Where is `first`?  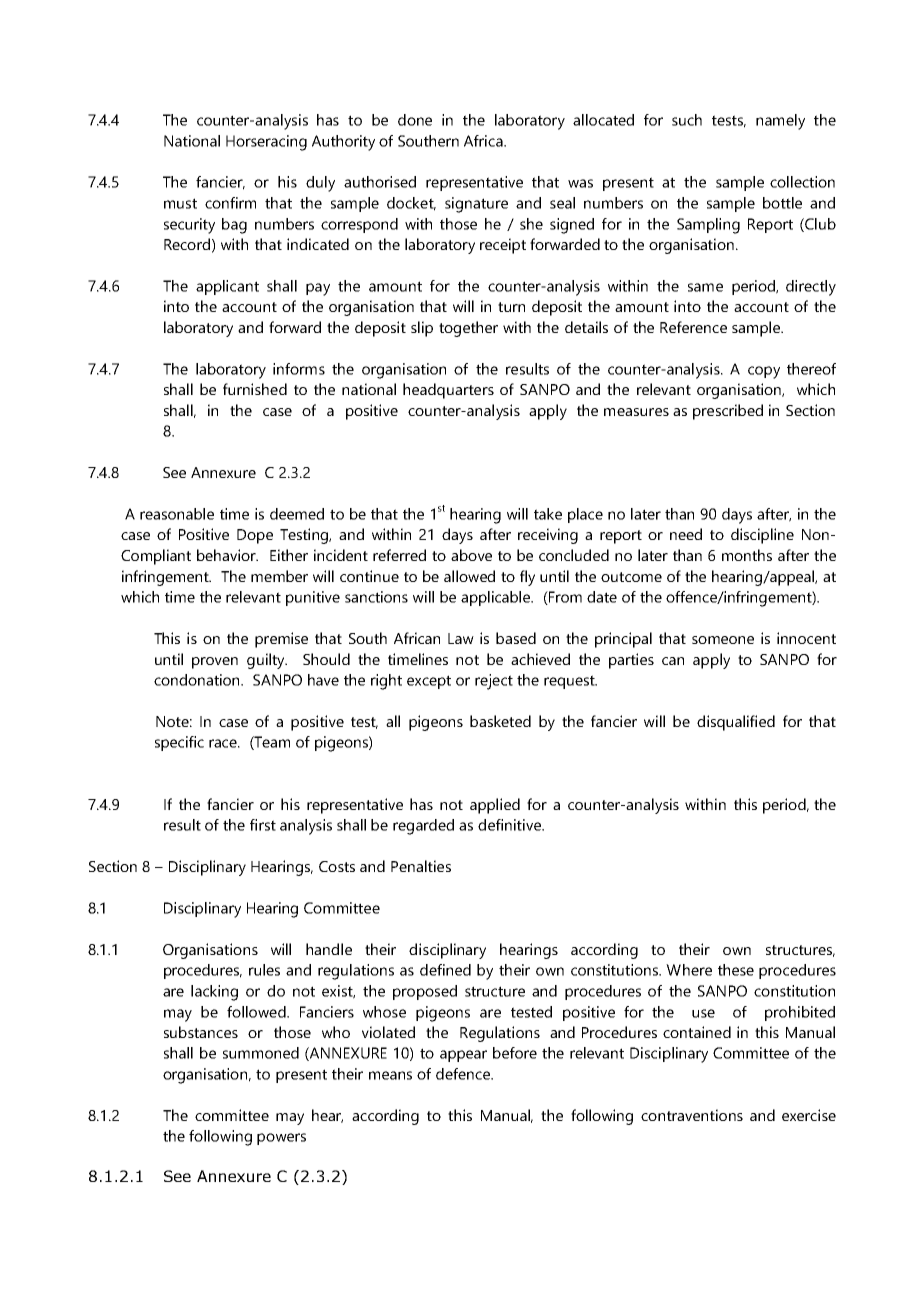 first is located at coordinates (263, 825).
